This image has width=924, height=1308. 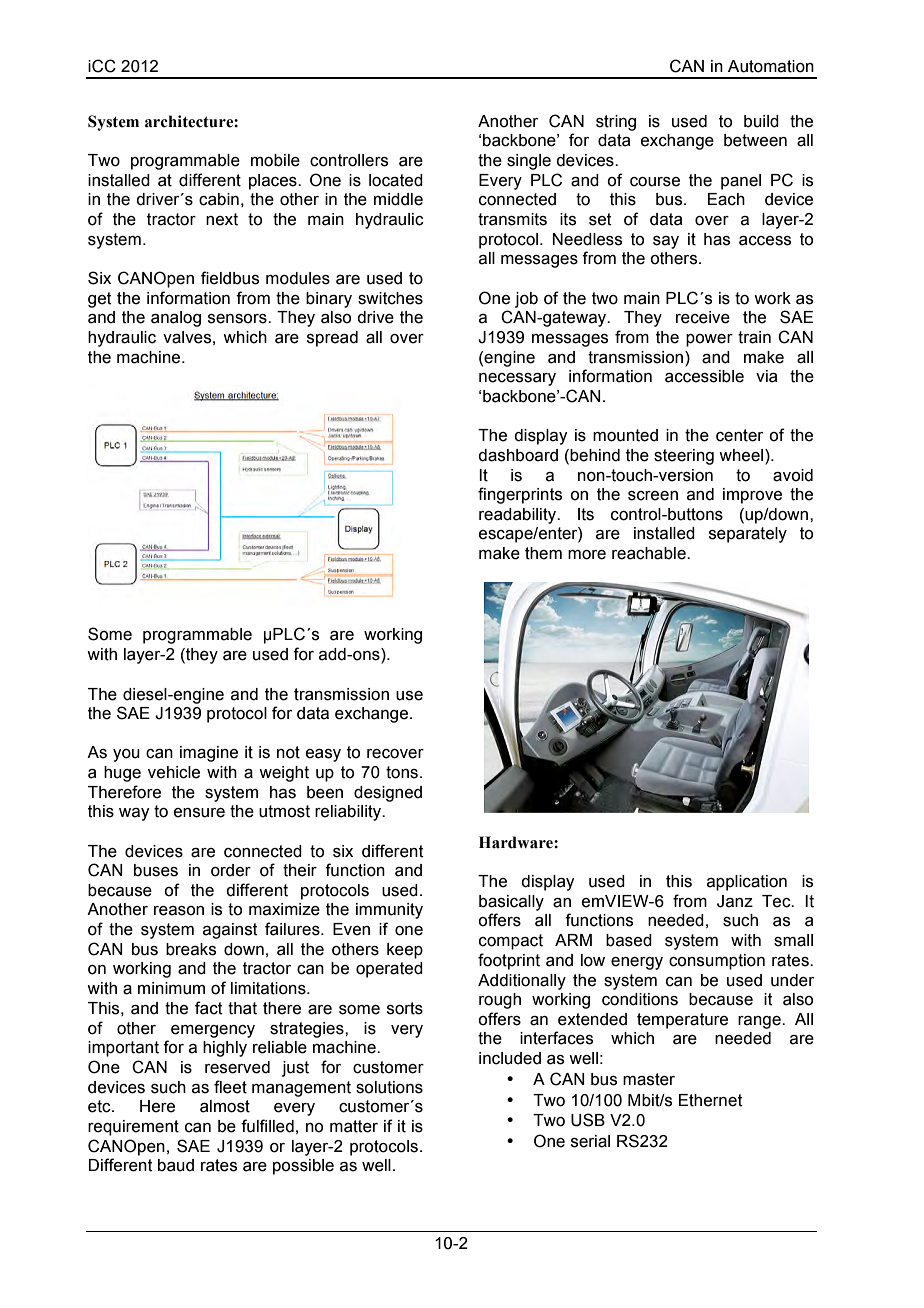 What do you see at coordinates (275, 160) in the image?
I see `mobile` at bounding box center [275, 160].
